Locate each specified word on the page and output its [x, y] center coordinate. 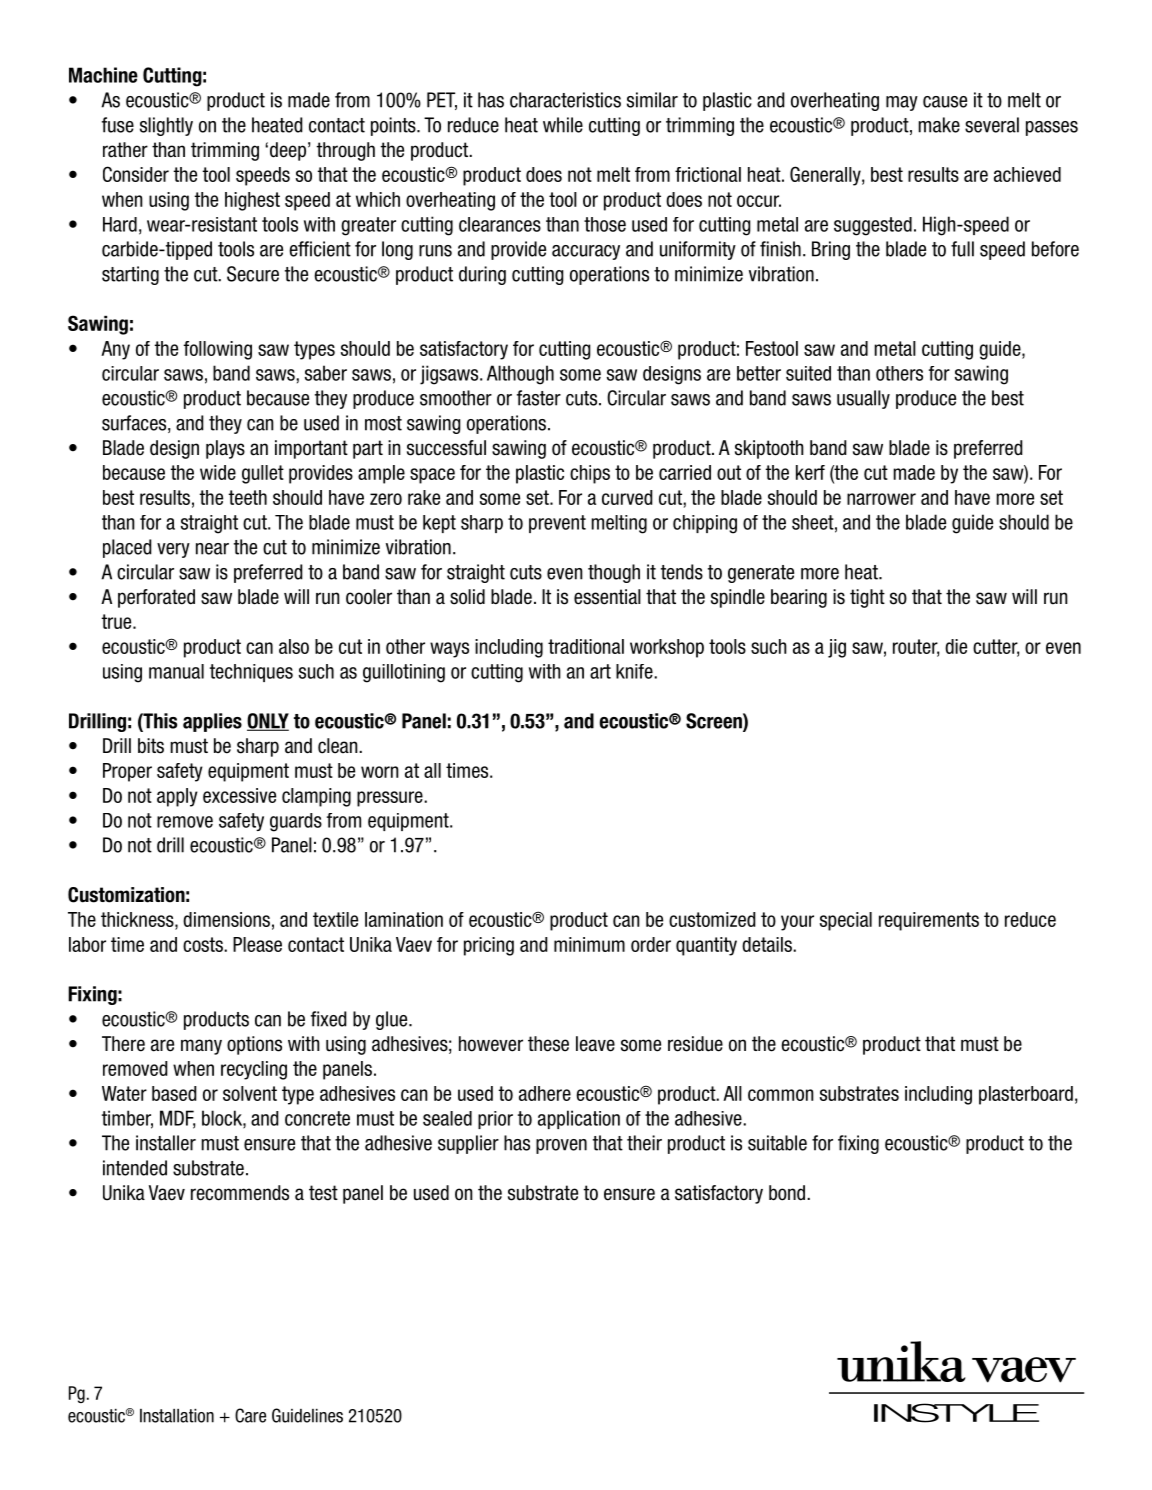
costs [204, 944]
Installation [177, 1416]
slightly [166, 126]
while [563, 125]
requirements [929, 921]
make [939, 125]
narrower [881, 499]
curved [627, 497]
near [212, 549]
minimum [589, 944]
